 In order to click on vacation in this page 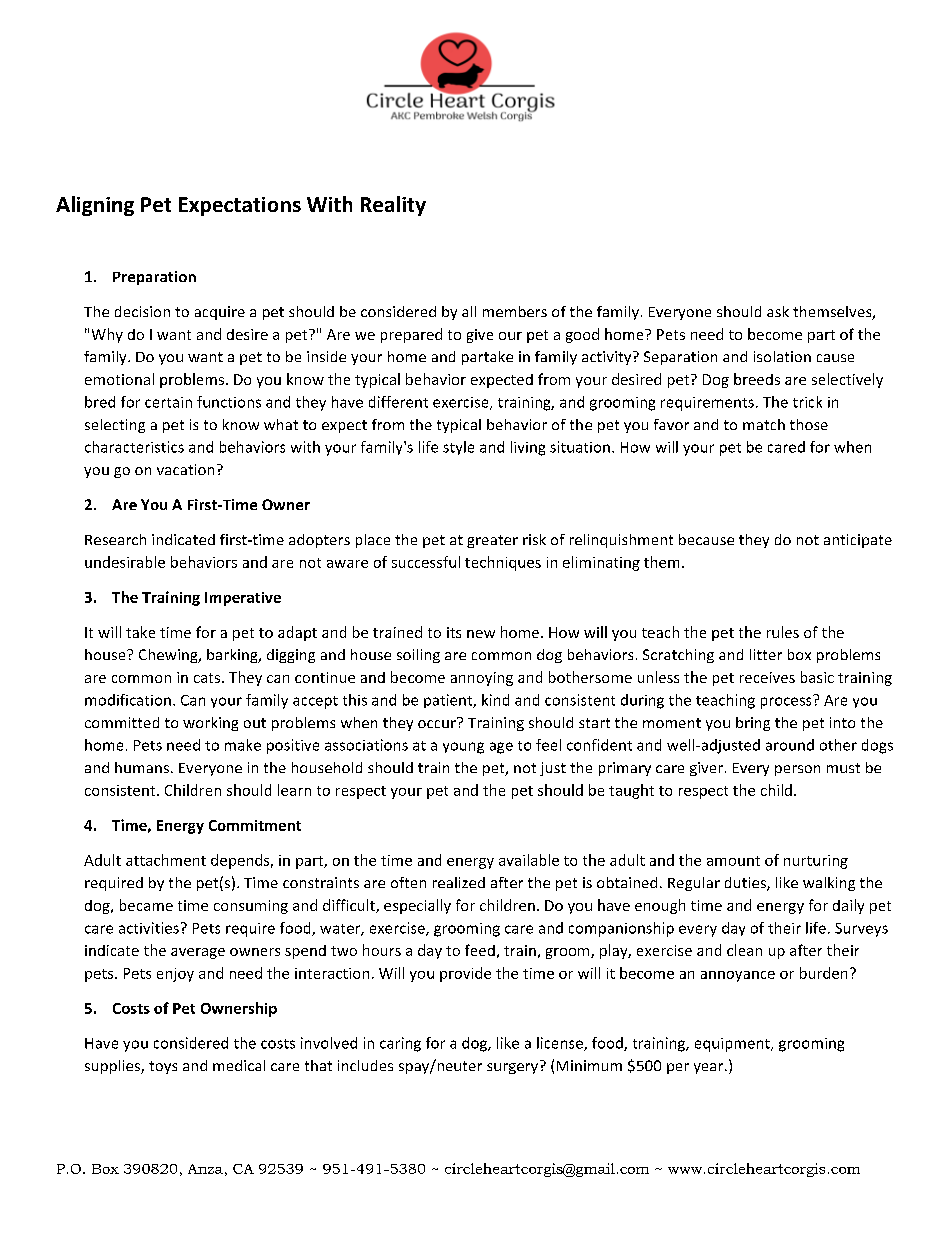, I will do `click(185, 469)`.
